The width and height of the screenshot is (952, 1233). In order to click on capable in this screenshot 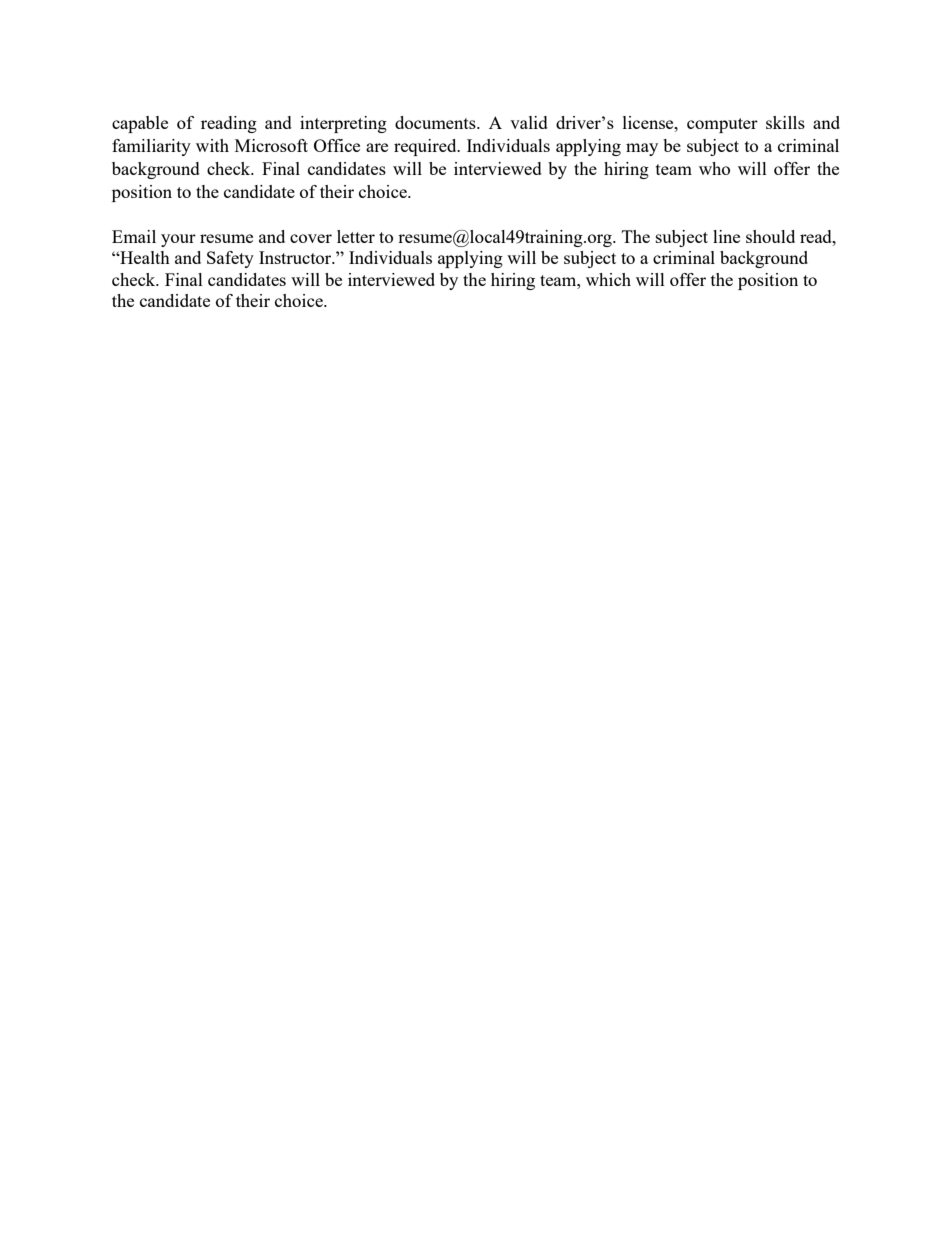, I will do `click(140, 124)`.
